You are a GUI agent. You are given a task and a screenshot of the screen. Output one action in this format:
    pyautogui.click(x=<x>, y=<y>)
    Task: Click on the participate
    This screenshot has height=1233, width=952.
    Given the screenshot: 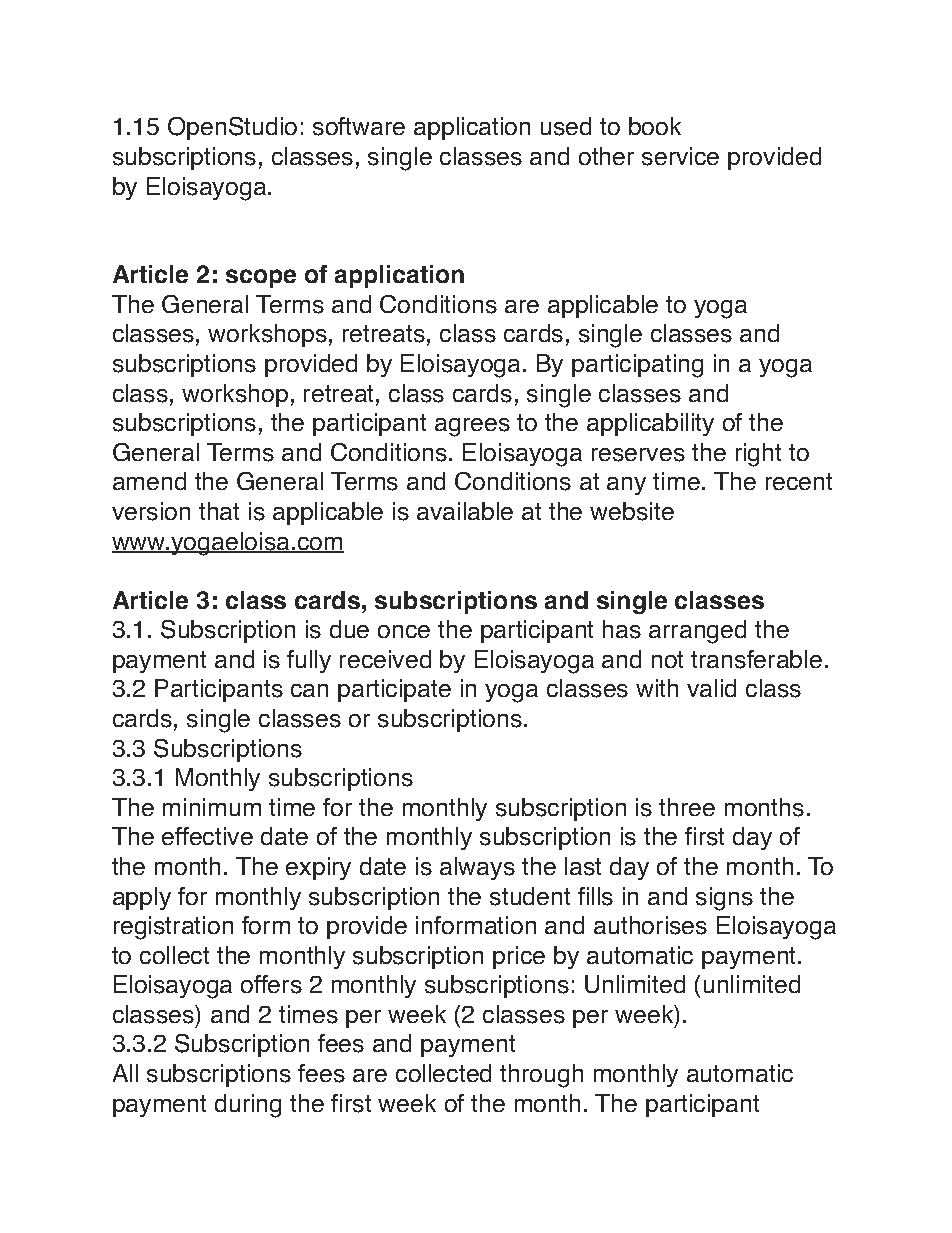 What is the action you would take?
    pyautogui.click(x=394, y=690)
